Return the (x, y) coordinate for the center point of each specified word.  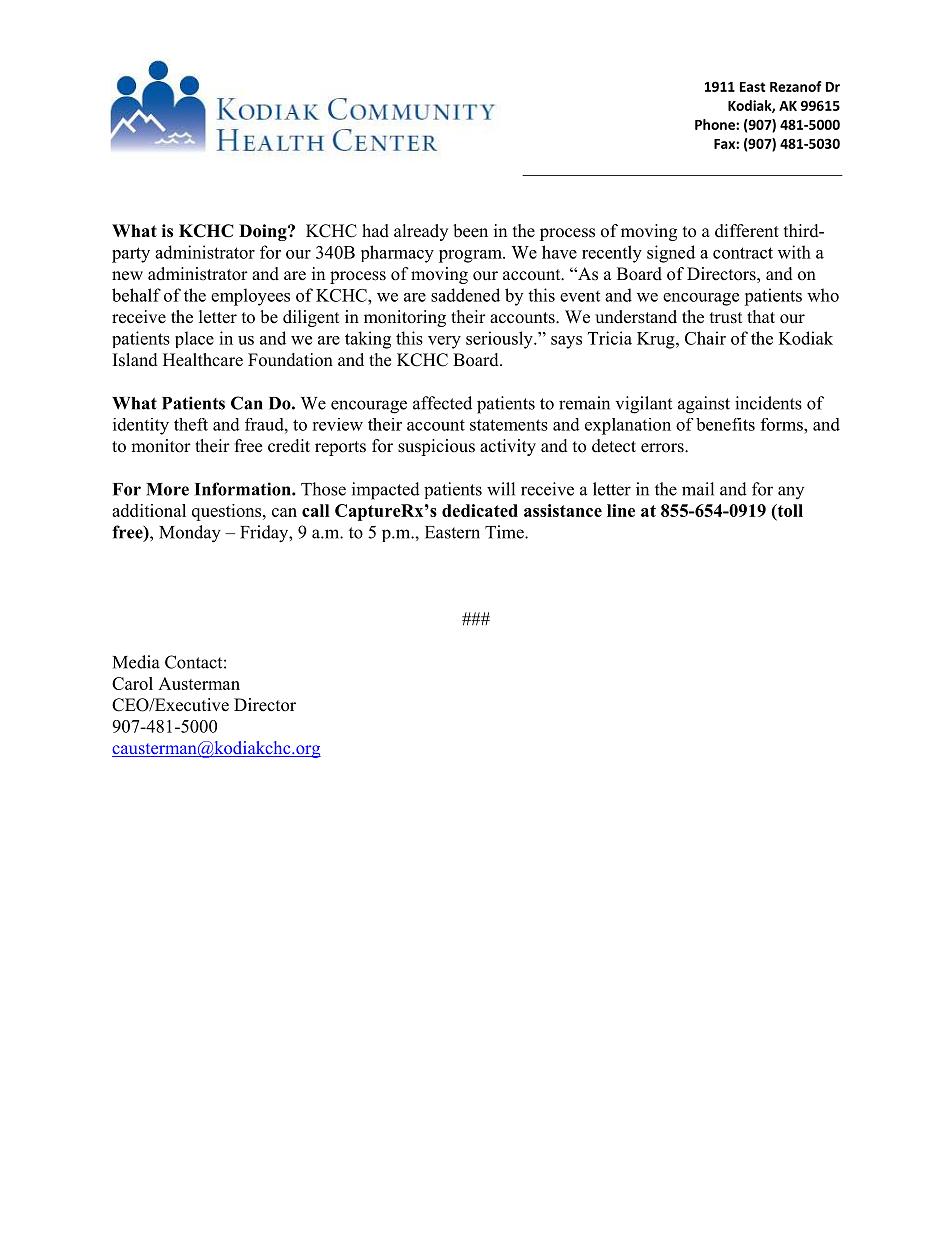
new (127, 276)
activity (508, 447)
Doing (264, 232)
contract (743, 253)
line (621, 510)
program (471, 256)
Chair (705, 338)
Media (136, 662)
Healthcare (203, 360)
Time (505, 532)
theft (191, 424)
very (444, 342)
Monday (190, 534)
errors (663, 448)
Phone (716, 124)
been (470, 231)
